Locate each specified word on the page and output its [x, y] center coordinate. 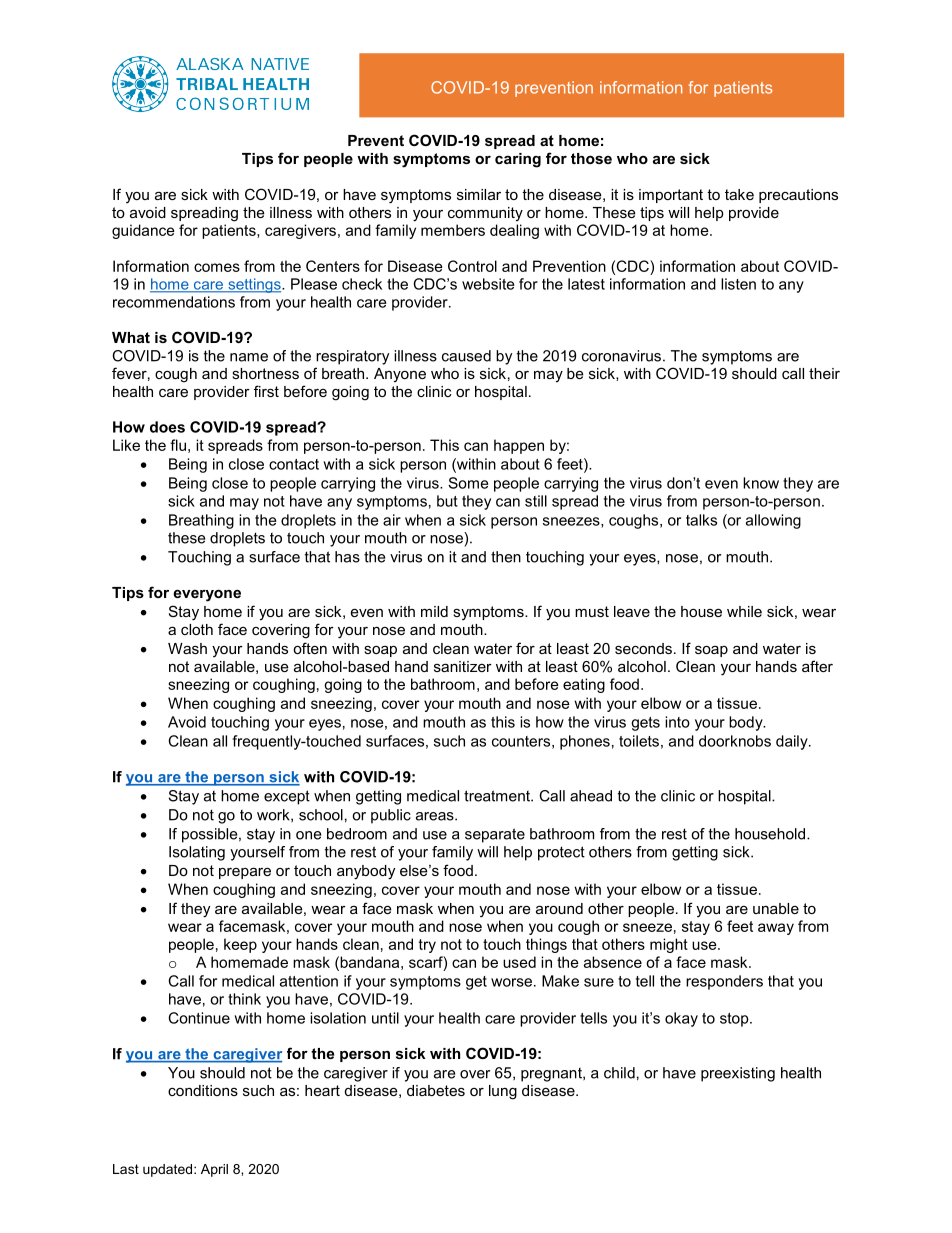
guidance [143, 231]
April [214, 1170]
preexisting [738, 1074]
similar [479, 194]
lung [503, 1092]
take [739, 194]
